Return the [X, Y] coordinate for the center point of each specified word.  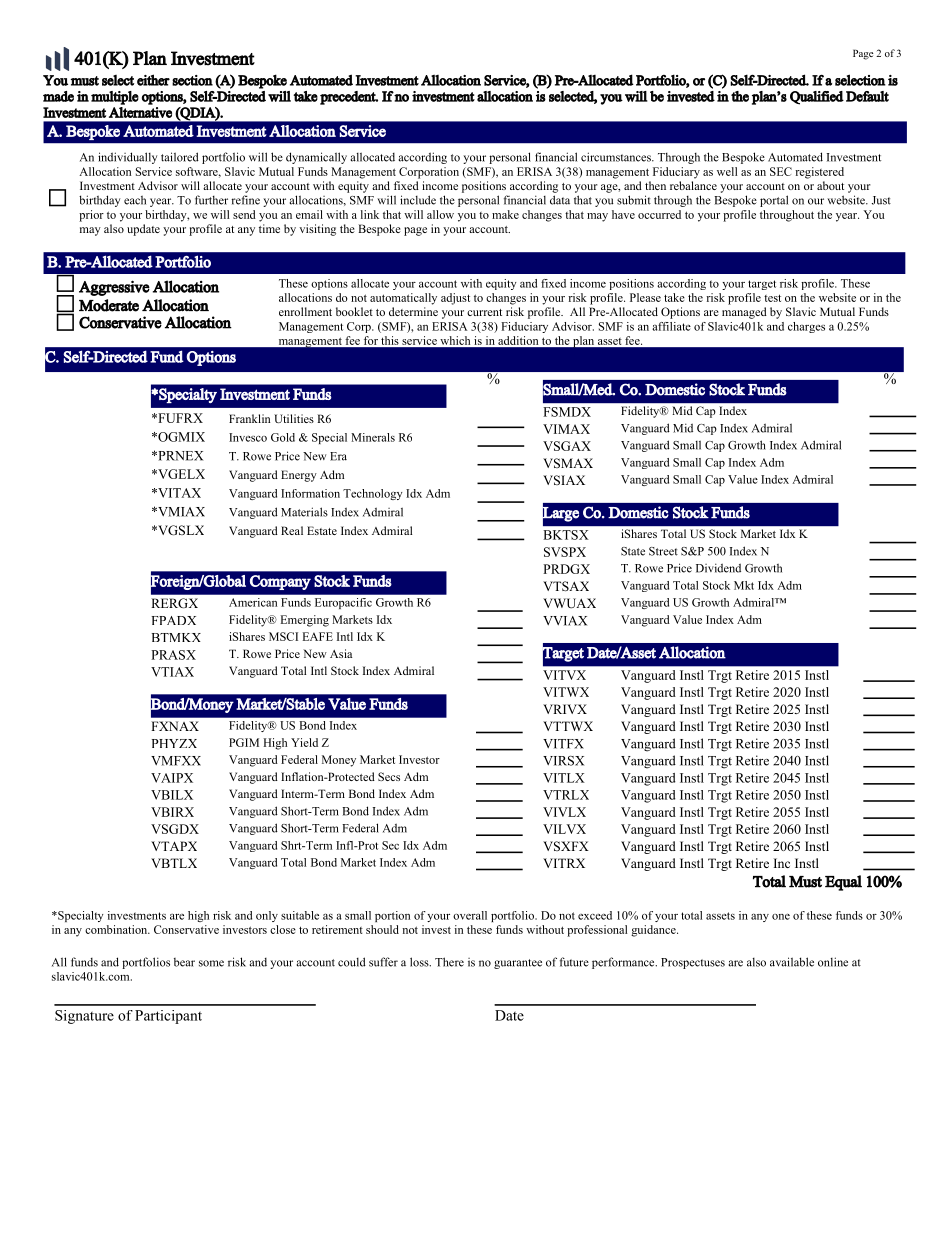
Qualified [817, 98]
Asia [341, 653]
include [418, 200]
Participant [168, 1017]
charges [806, 327]
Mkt [744, 585]
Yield [304, 742]
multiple [115, 98]
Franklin [249, 418]
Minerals [373, 437]
